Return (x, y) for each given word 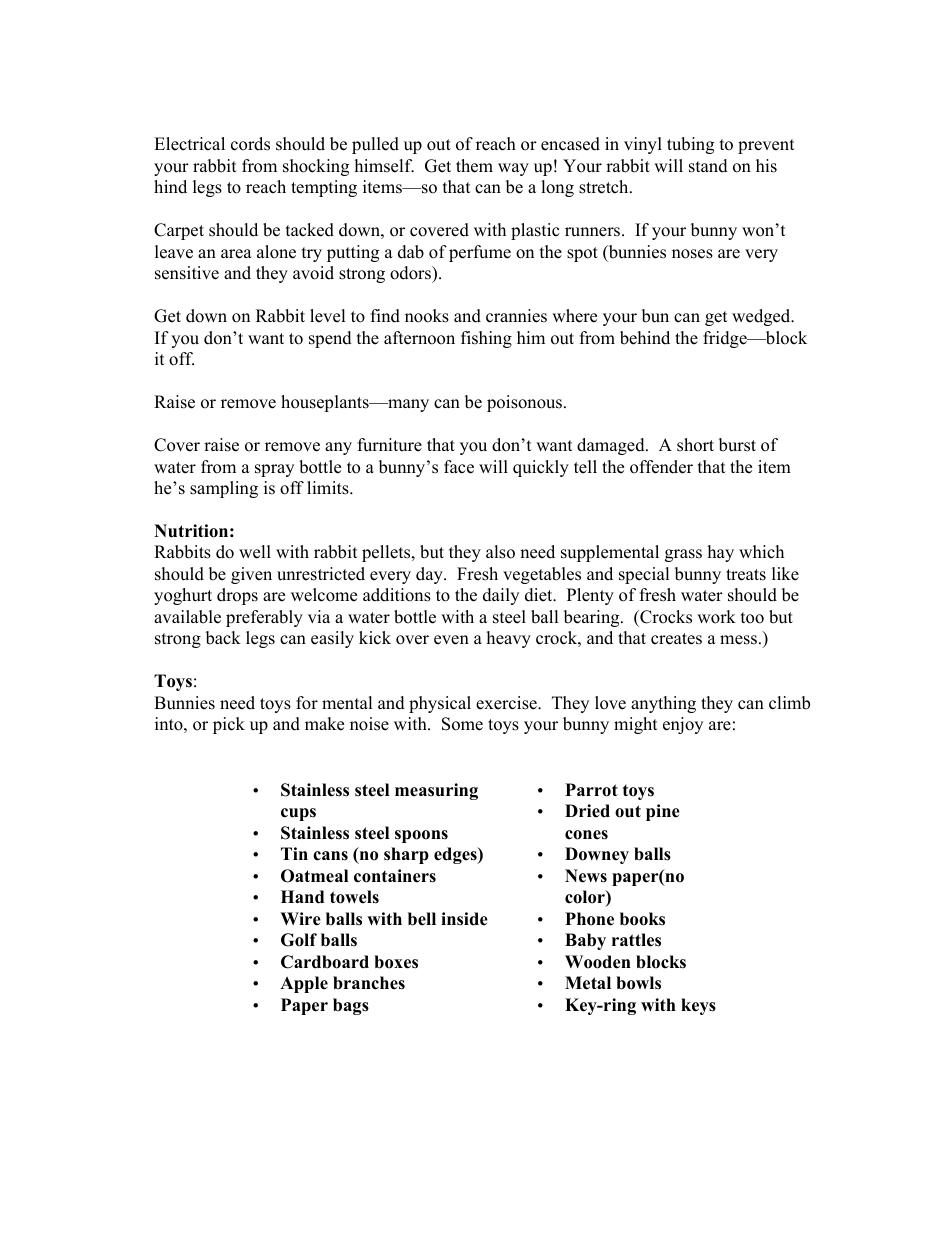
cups (298, 814)
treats (746, 575)
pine (663, 812)
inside (464, 919)
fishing (486, 339)
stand (708, 166)
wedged (762, 317)
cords (250, 144)
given (251, 575)
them (474, 166)
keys (698, 1006)
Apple (304, 984)
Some (462, 724)
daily (501, 596)
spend (330, 339)
